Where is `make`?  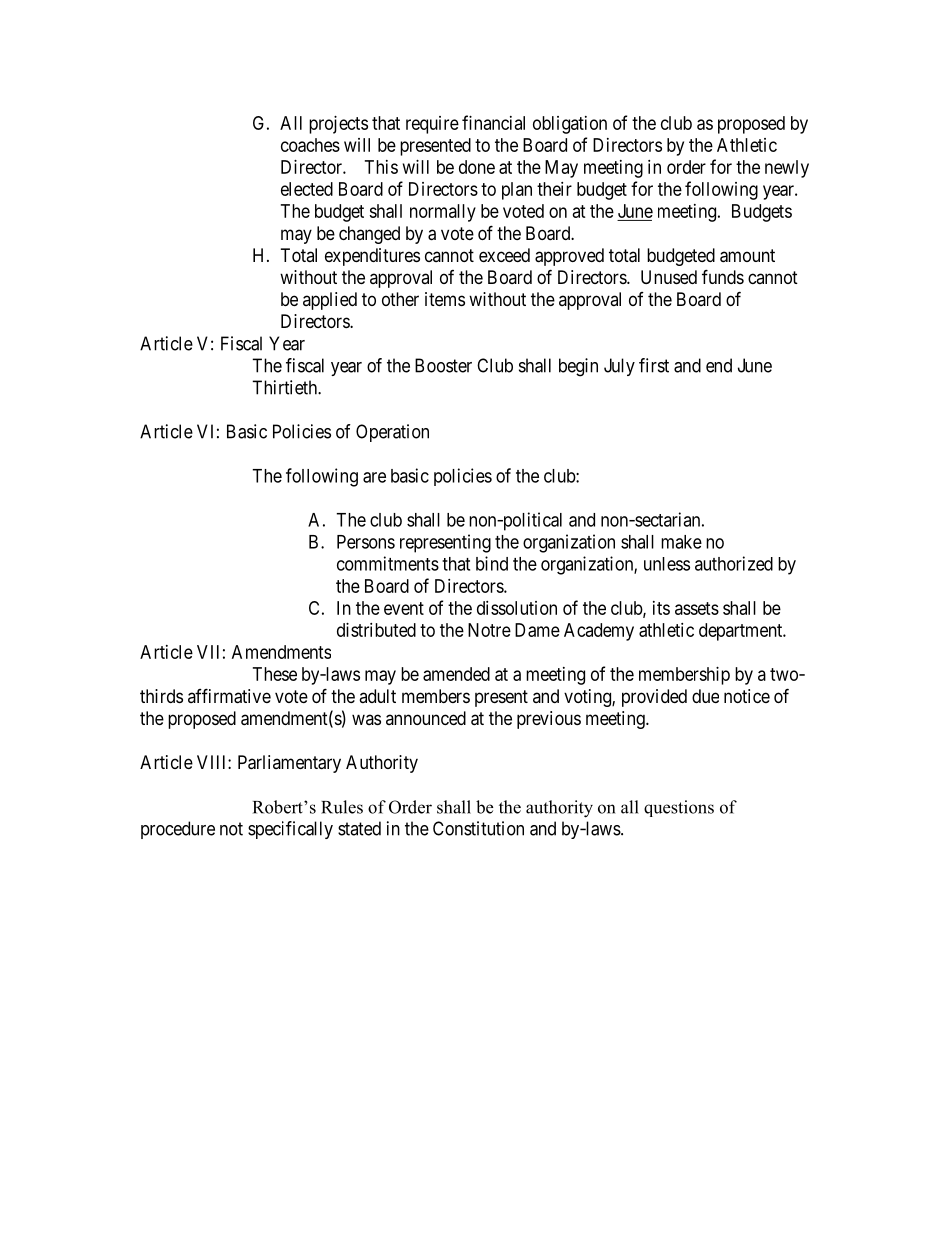
make is located at coordinates (681, 542).
